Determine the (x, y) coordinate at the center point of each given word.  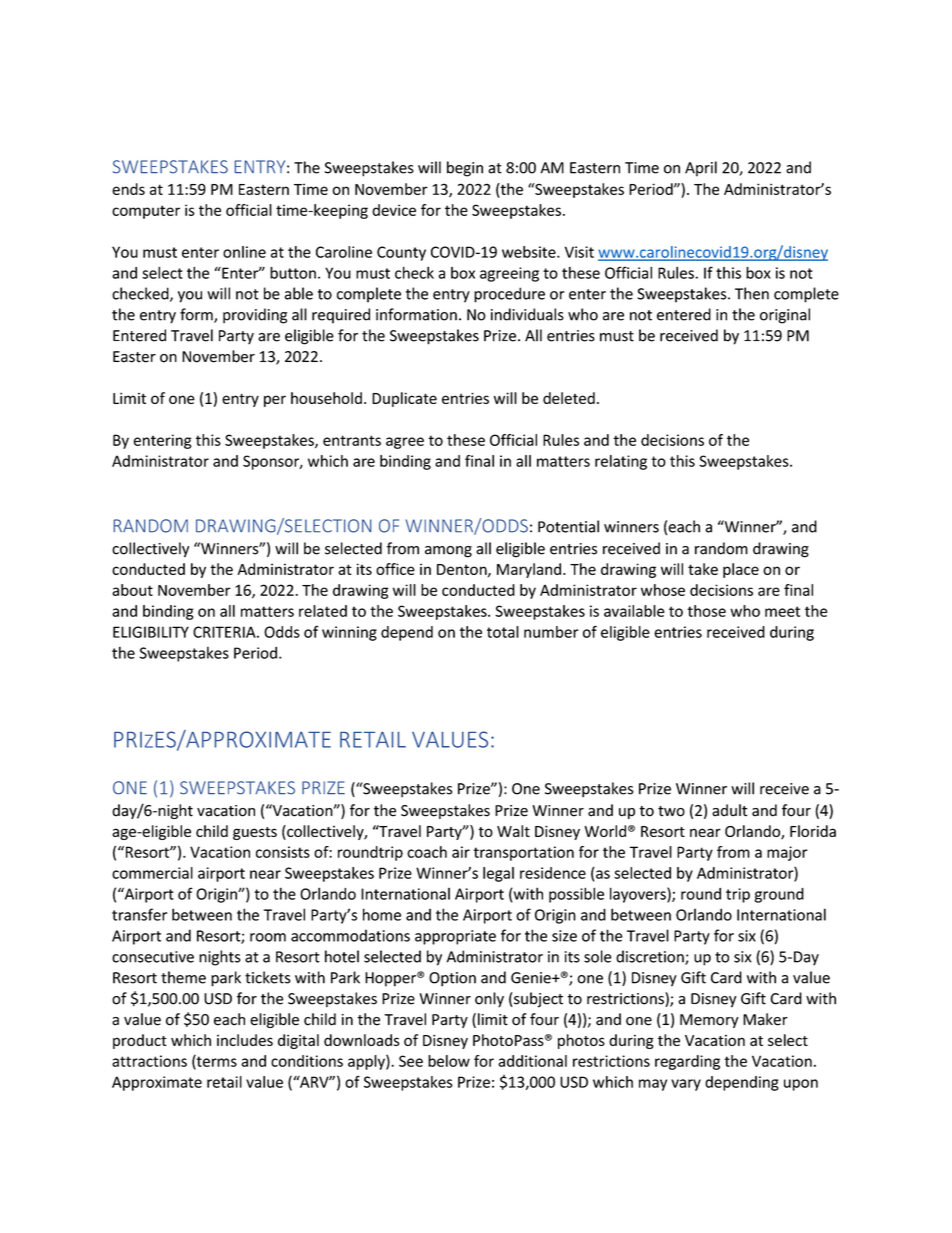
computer (146, 212)
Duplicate (404, 399)
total (503, 632)
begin (465, 169)
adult (730, 810)
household (326, 398)
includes (245, 1040)
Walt (513, 831)
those (706, 611)
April (701, 169)
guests (255, 833)
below (449, 1061)
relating (621, 462)
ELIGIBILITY (151, 632)
